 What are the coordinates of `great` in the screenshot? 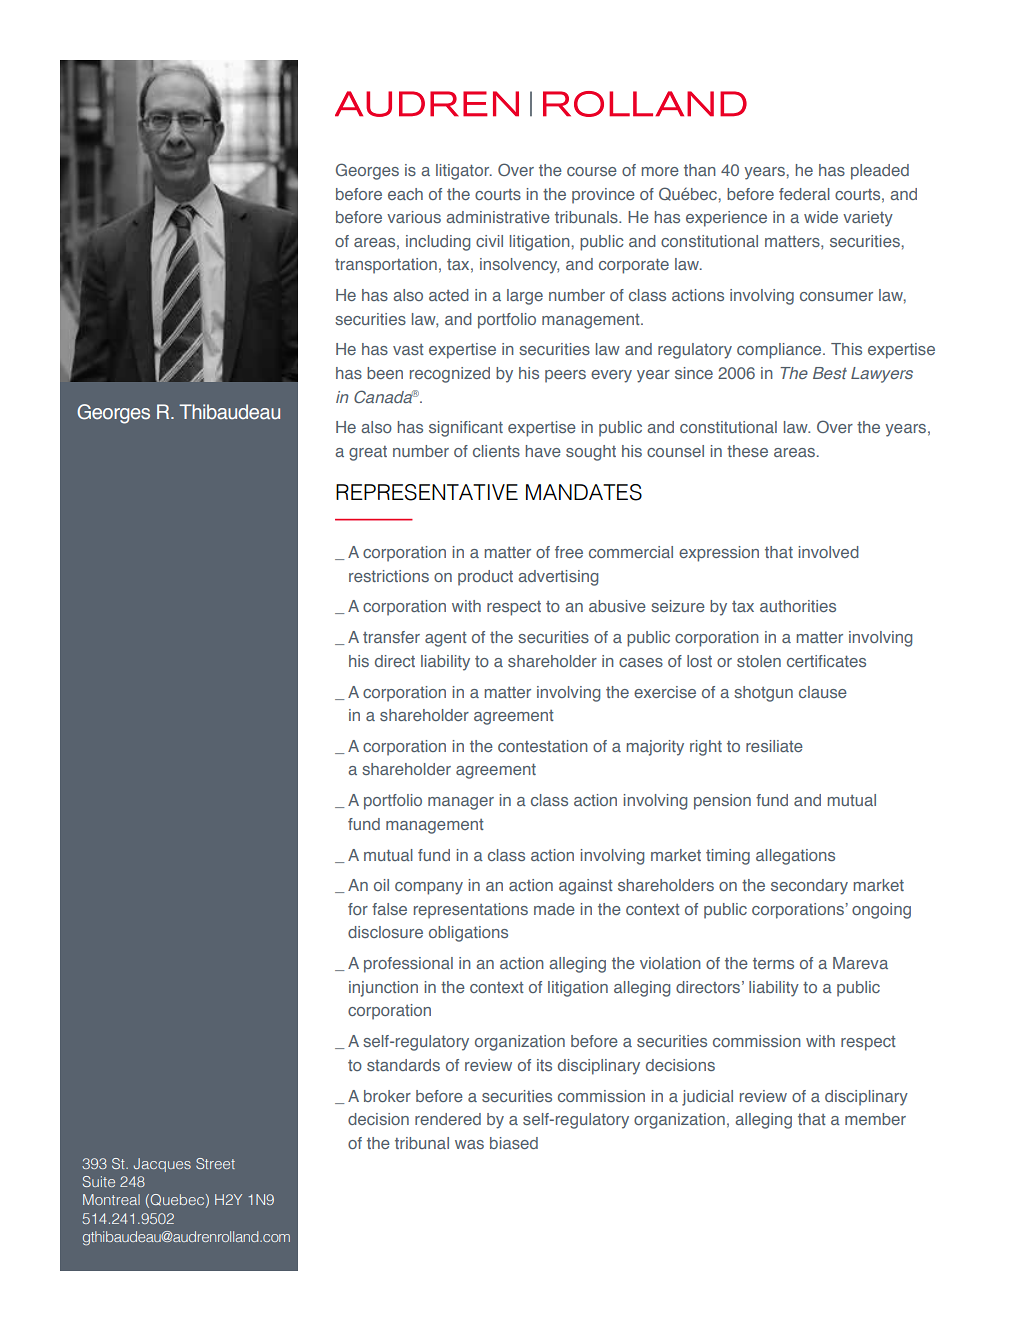 It's located at (368, 453).
